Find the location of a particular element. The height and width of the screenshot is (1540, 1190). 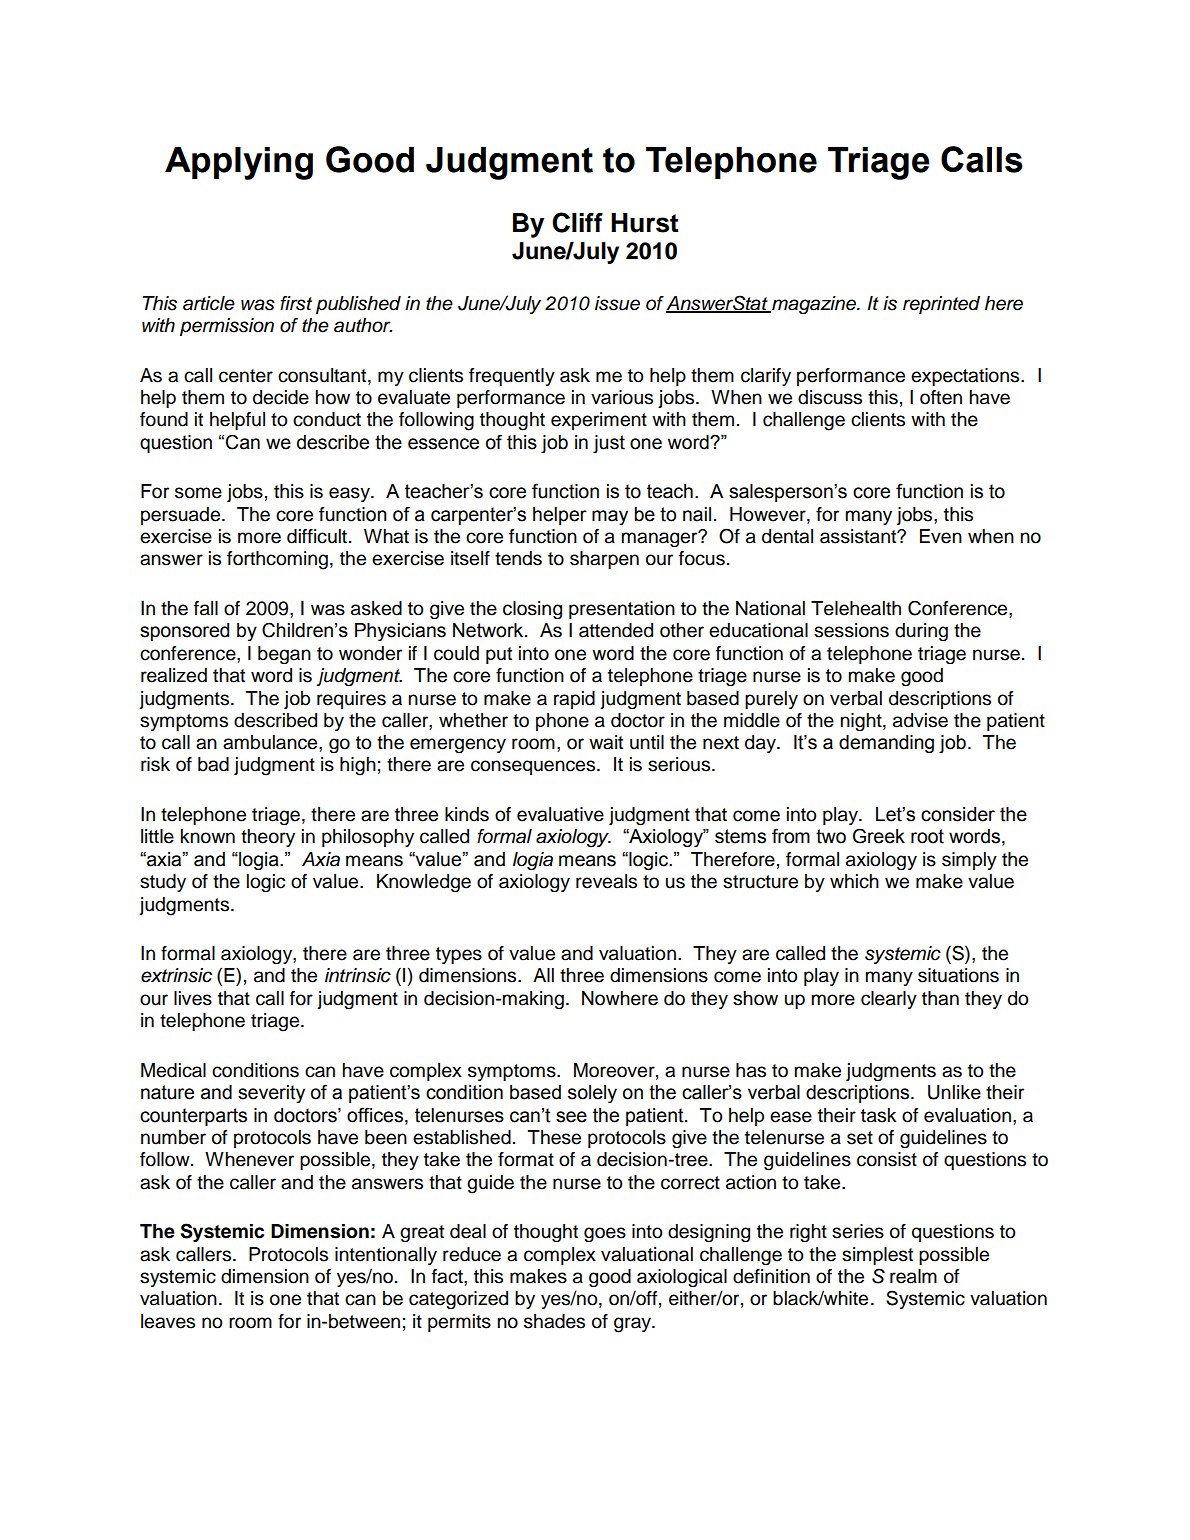

just is located at coordinates (609, 444).
